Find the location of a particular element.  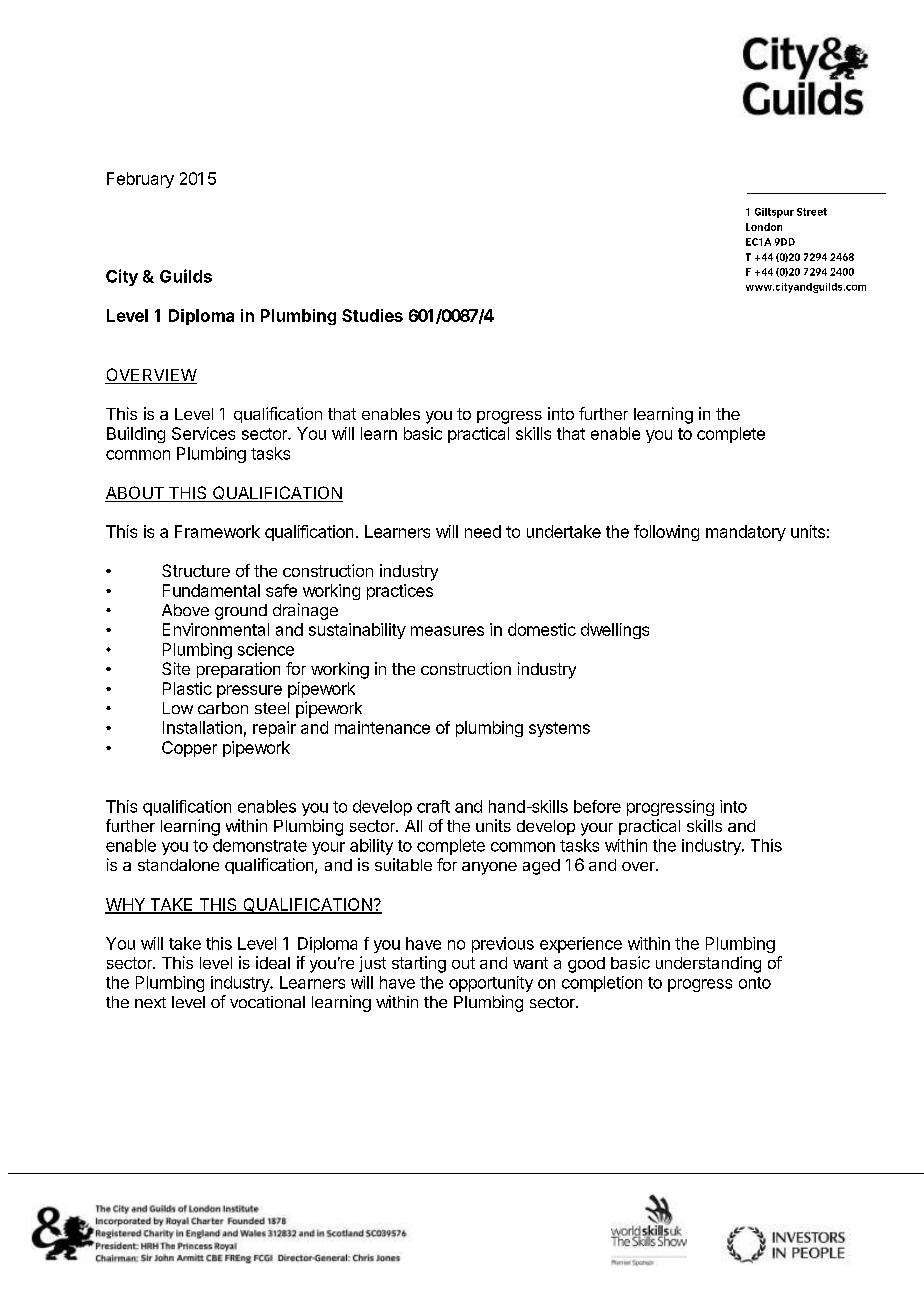

before is located at coordinates (597, 806).
